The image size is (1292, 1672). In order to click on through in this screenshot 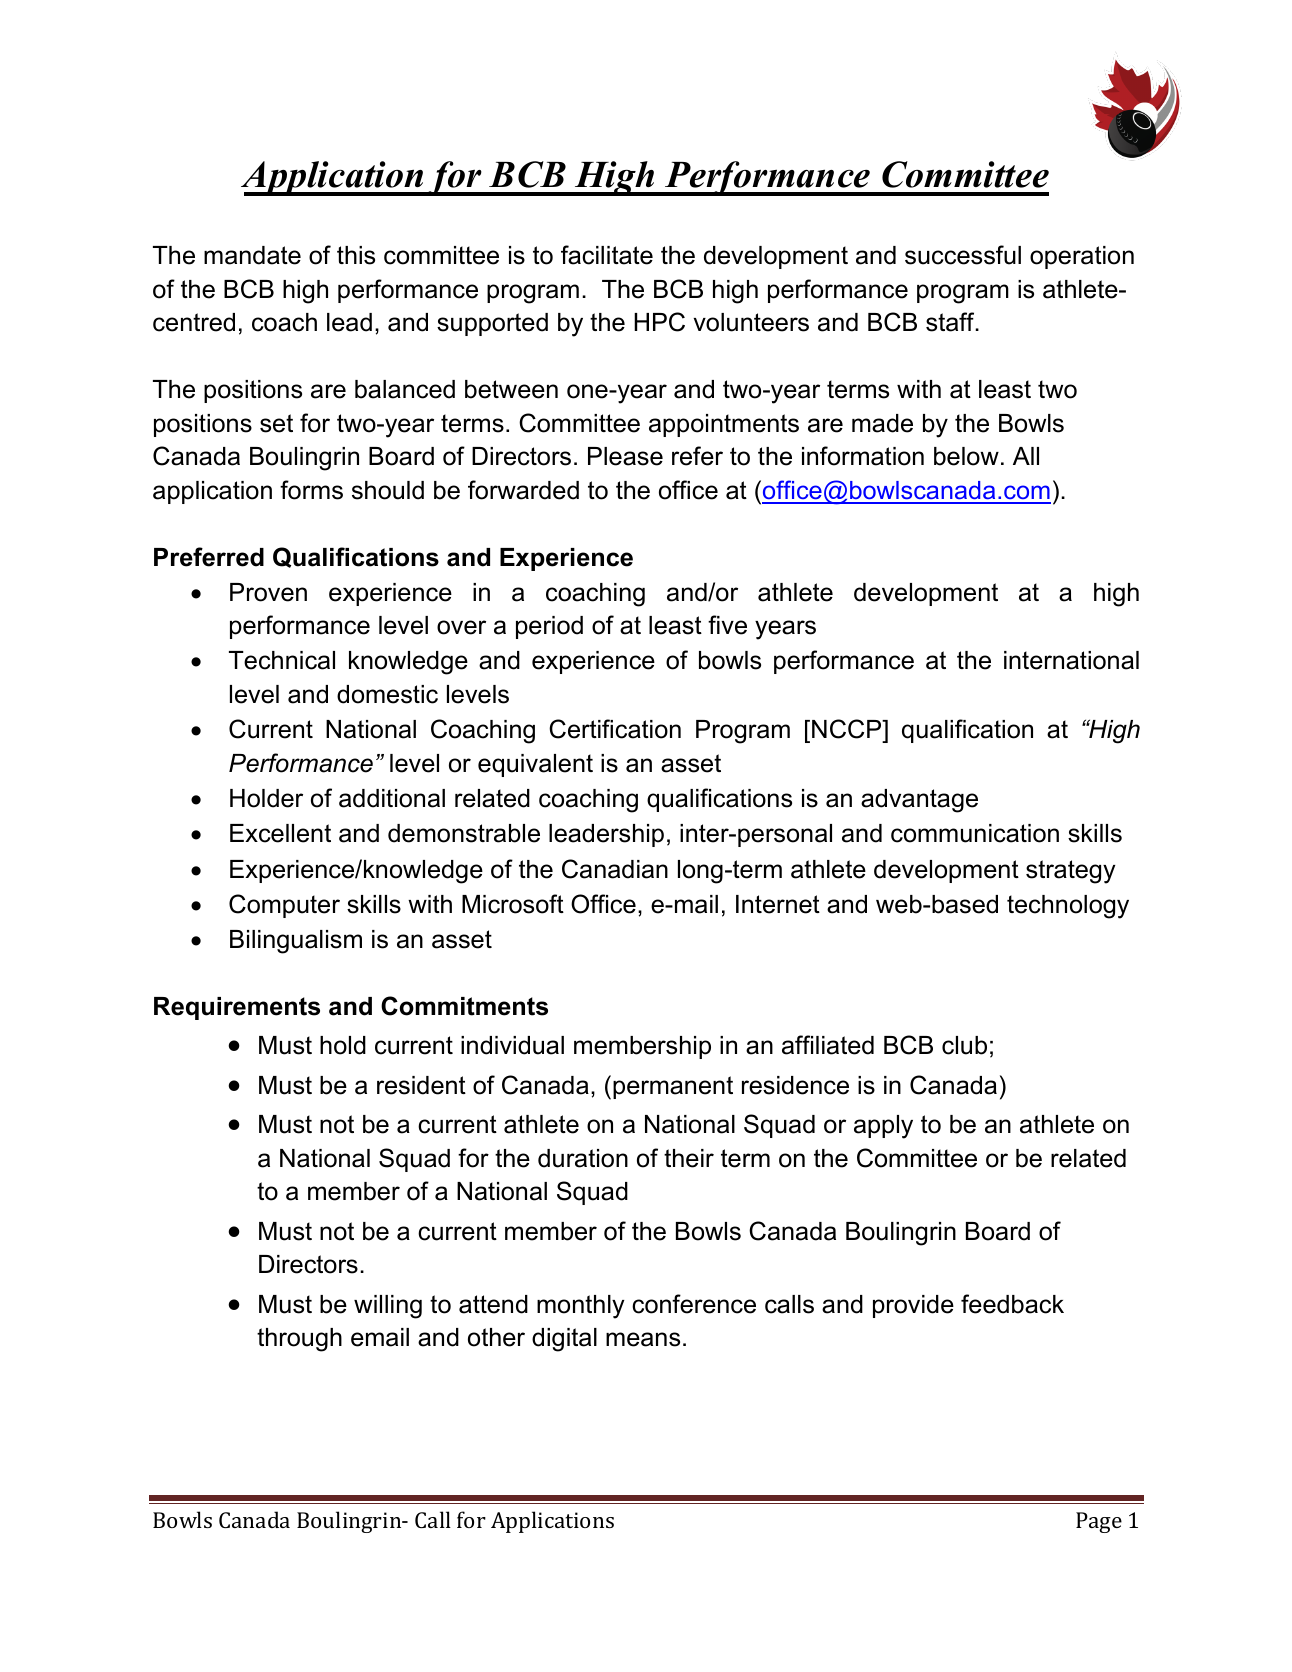, I will do `click(299, 1340)`.
